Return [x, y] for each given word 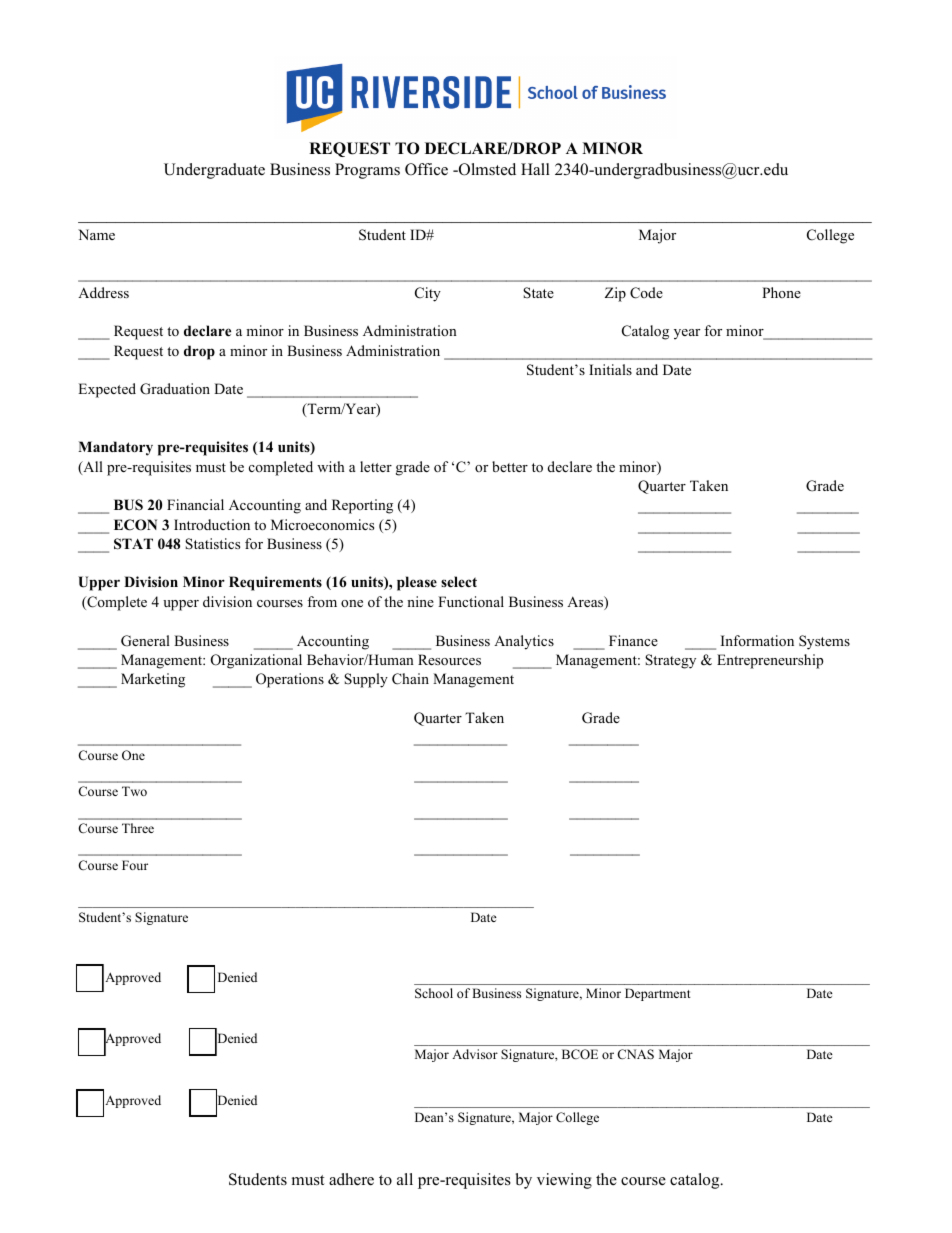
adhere [351, 1179]
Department [658, 994]
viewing [564, 1181]
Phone [781, 292]
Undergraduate [214, 171]
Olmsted [486, 169]
